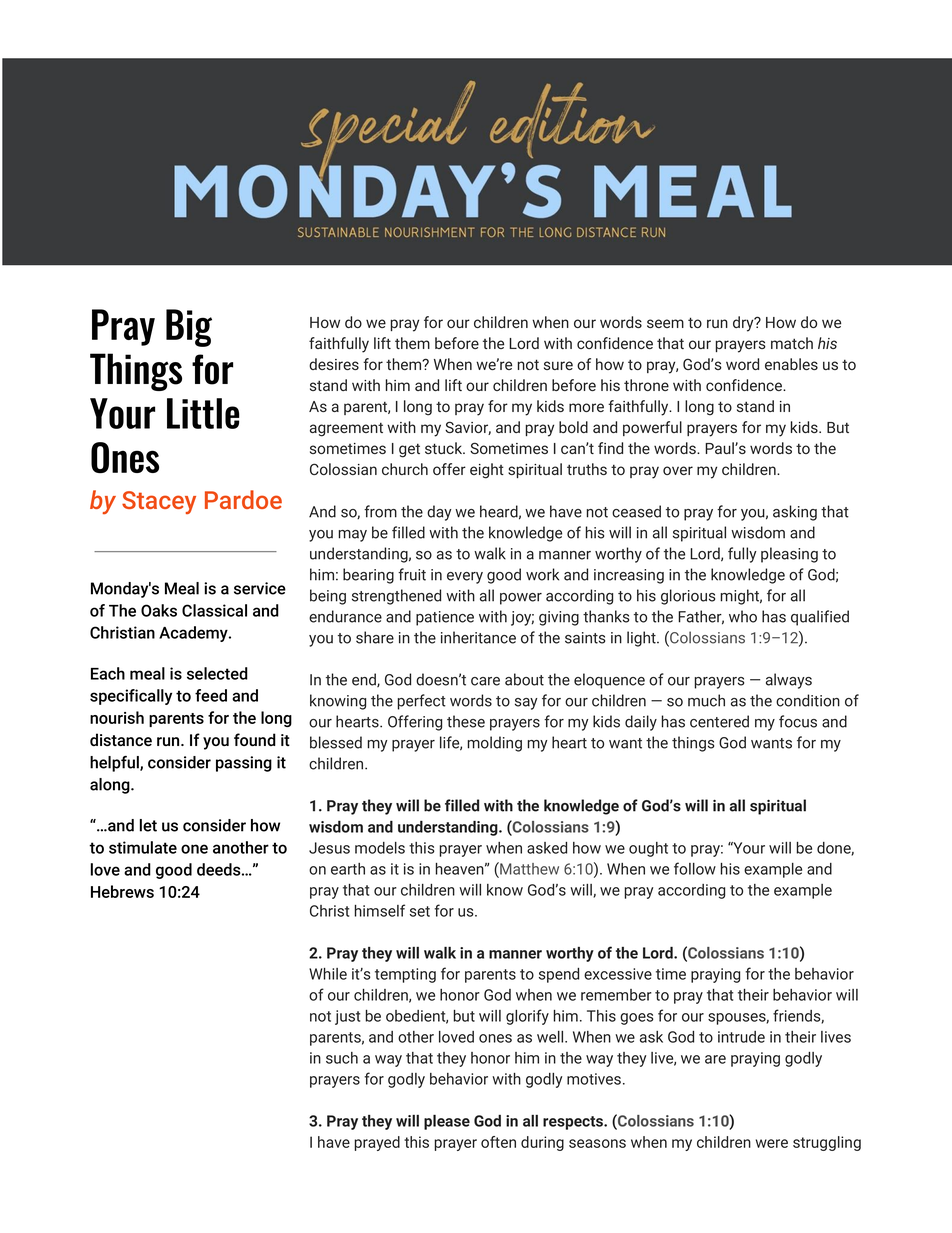  Describe the element at coordinates (558, 365) in the document. I see `sure` at that location.
